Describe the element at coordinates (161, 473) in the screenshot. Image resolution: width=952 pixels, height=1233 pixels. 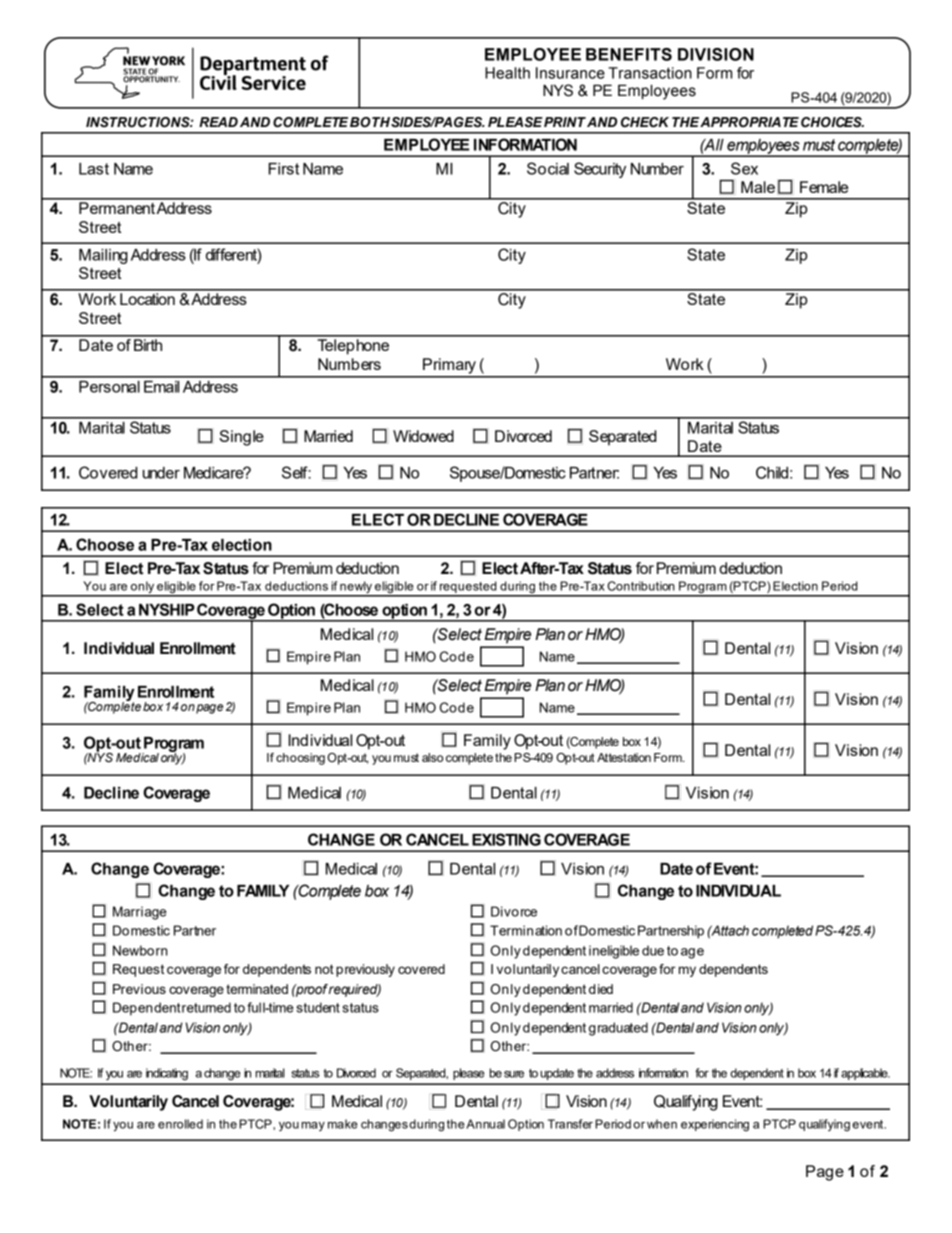
I see `under` at that location.
